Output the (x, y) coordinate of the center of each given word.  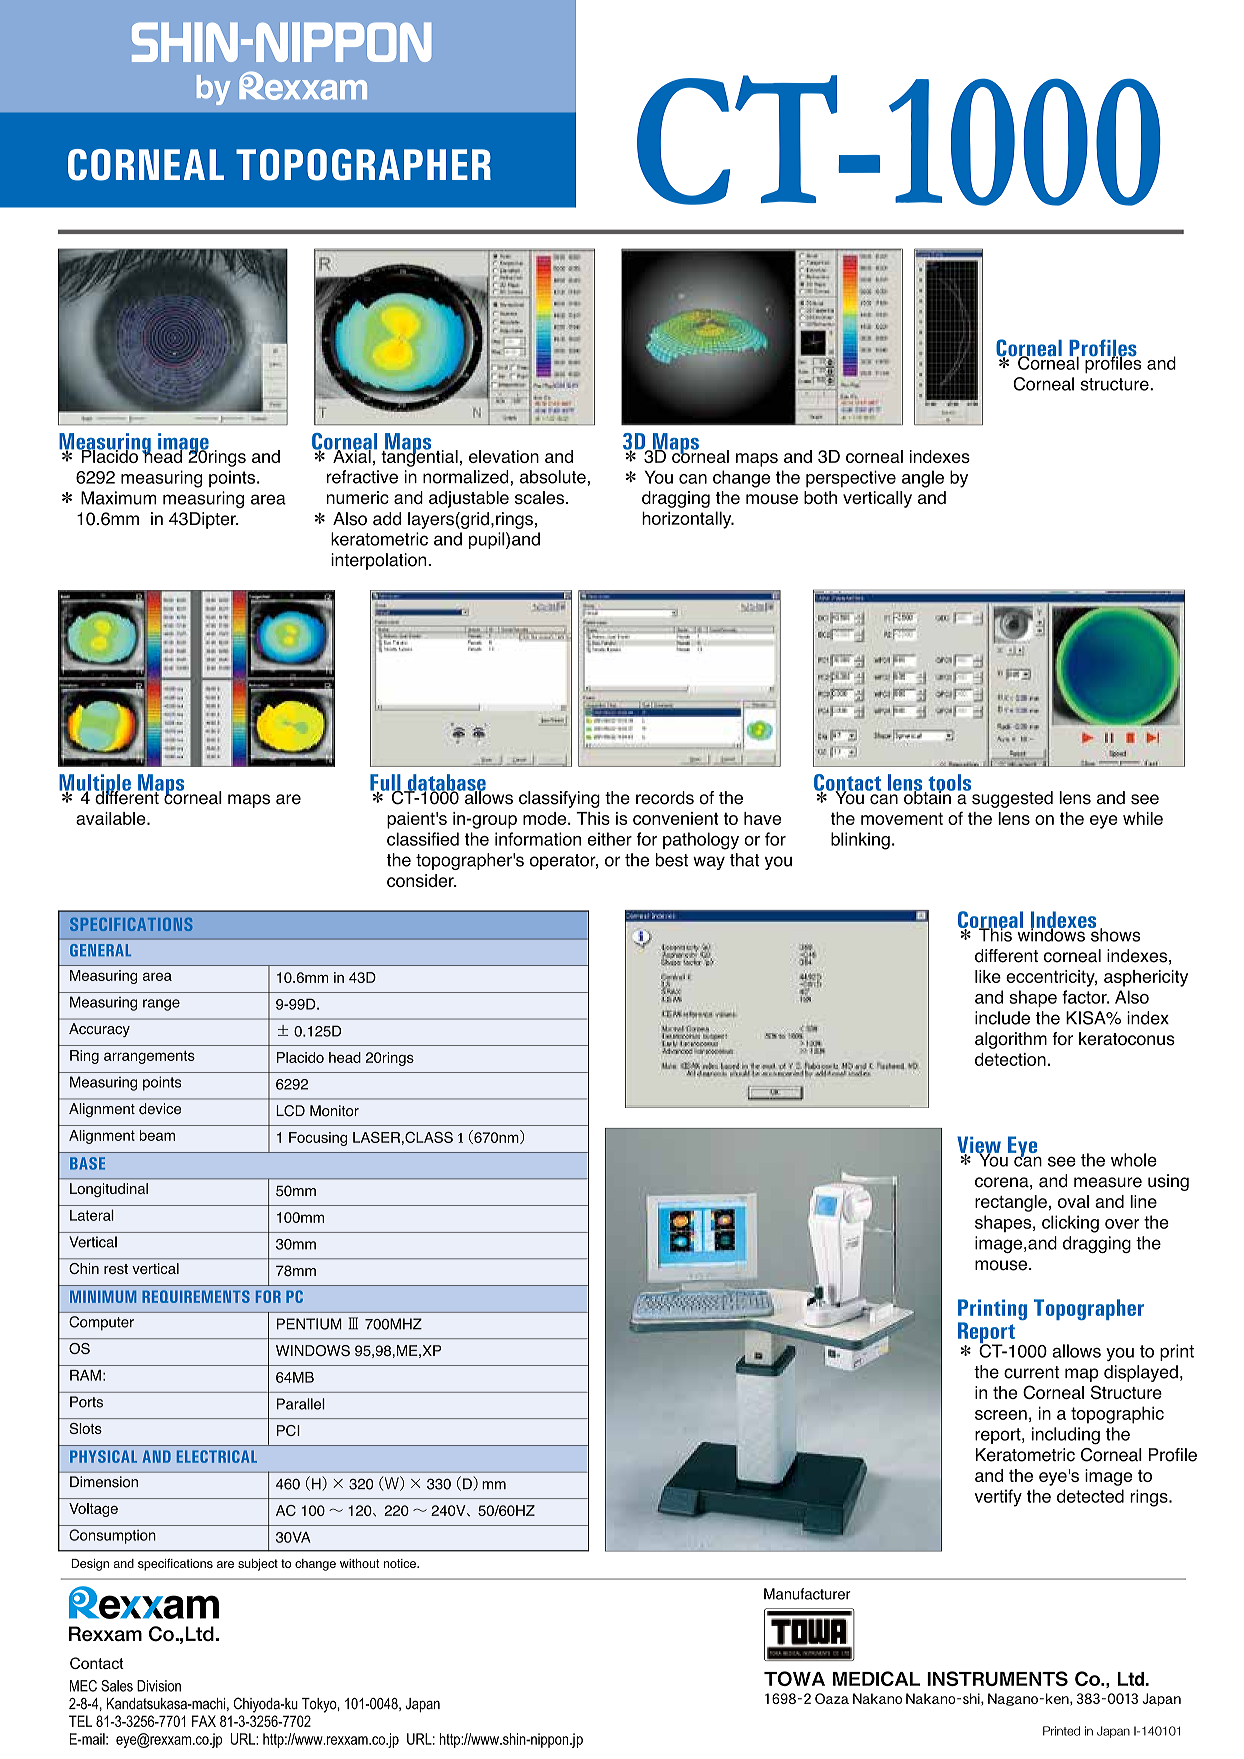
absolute (553, 477)
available (112, 818)
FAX (204, 1721)
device (160, 1109)
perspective (851, 479)
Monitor (334, 1111)
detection (1010, 1059)
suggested (1011, 798)
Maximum (119, 498)
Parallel (301, 1404)
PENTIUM (309, 1324)
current (1031, 1372)
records (665, 798)
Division (159, 1686)
